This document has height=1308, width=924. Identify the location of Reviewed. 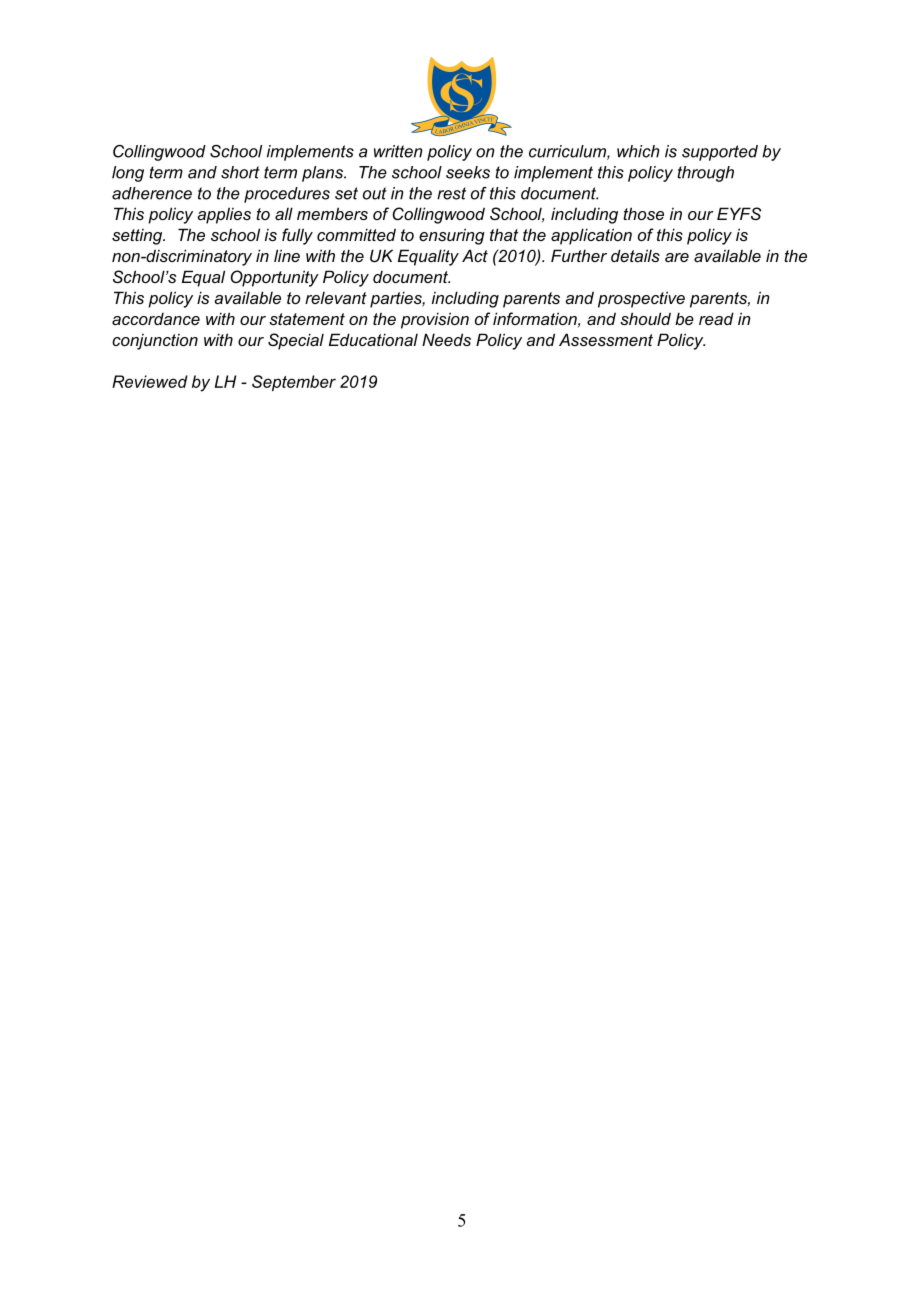
(150, 381).
